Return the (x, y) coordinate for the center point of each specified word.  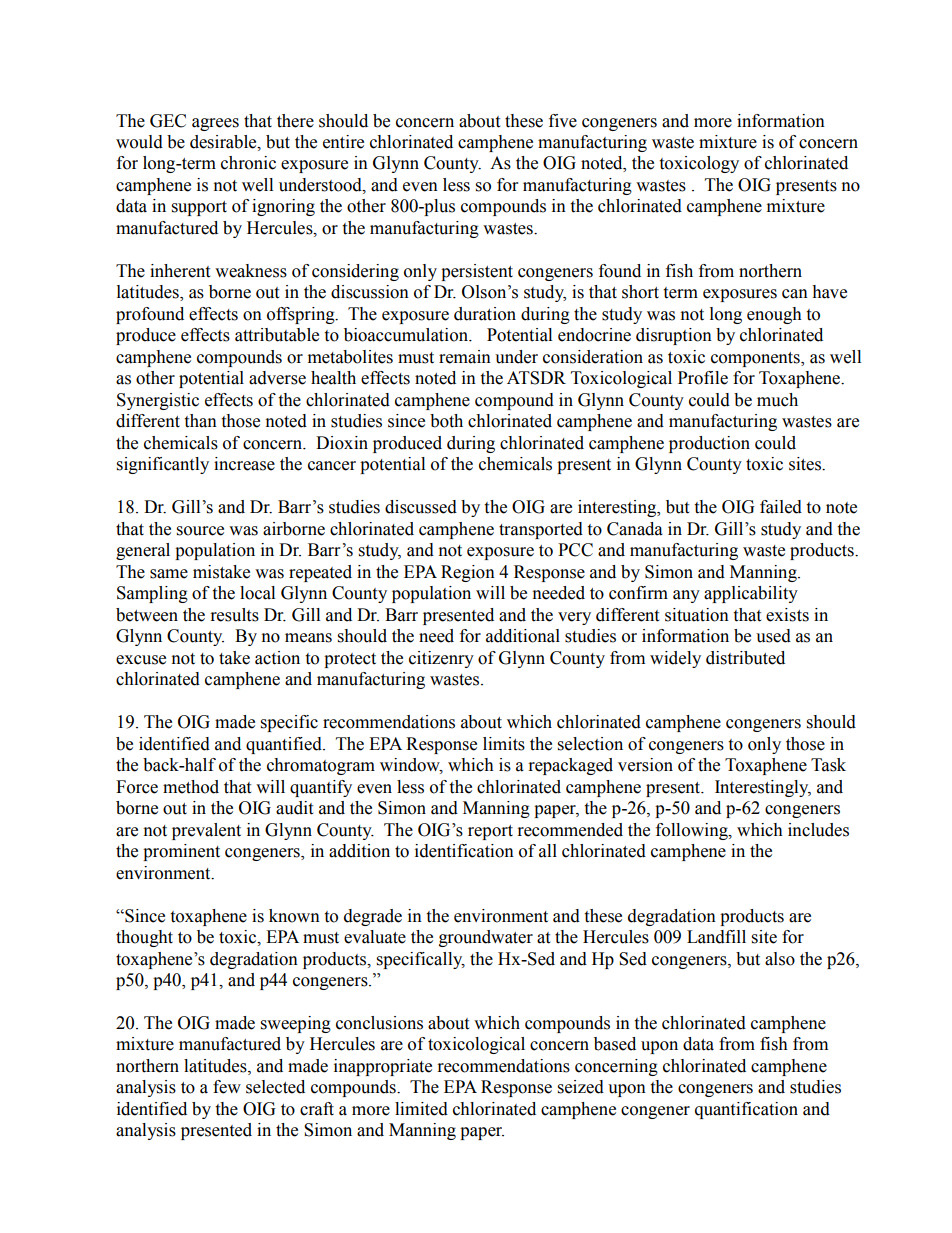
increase (244, 464)
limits (504, 744)
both (446, 421)
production (709, 444)
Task (828, 765)
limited (421, 1109)
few (227, 1087)
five (563, 121)
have (829, 292)
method (191, 787)
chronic (248, 163)
